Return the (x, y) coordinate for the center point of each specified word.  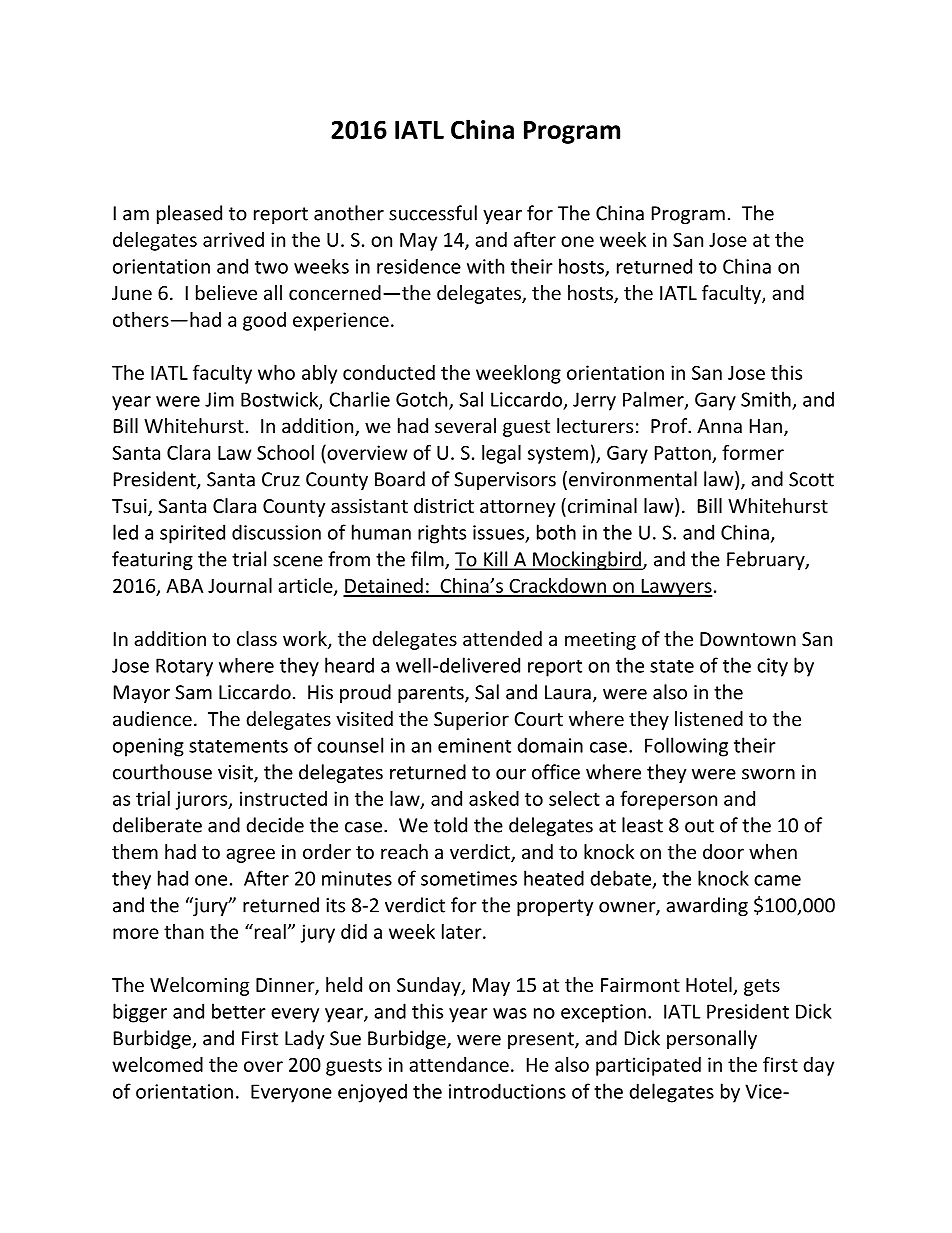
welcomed (157, 1064)
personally (712, 1039)
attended (502, 638)
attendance (459, 1064)
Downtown (748, 639)
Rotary (184, 667)
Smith (766, 399)
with (485, 266)
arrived (233, 239)
